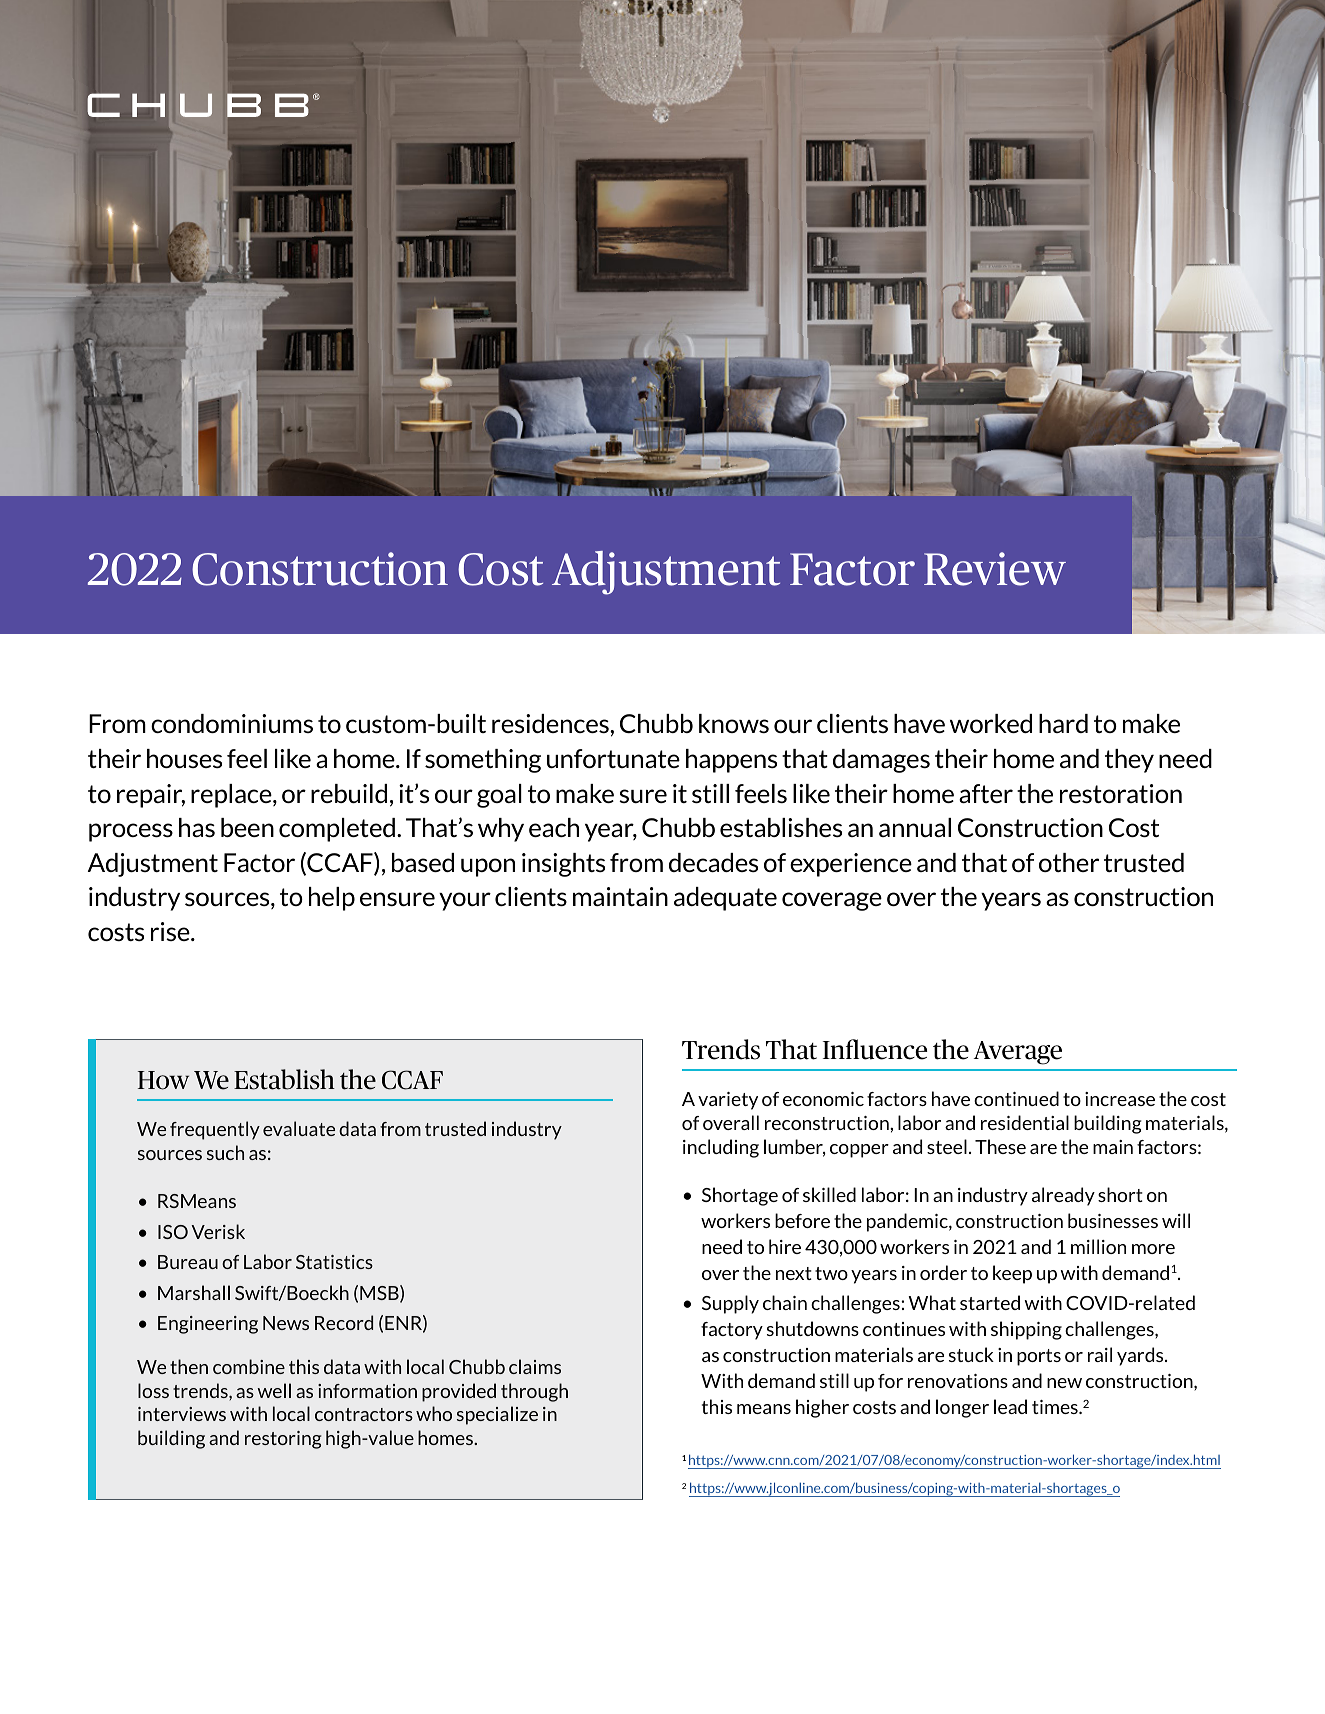  I want to click on Average, so click(1018, 1053).
